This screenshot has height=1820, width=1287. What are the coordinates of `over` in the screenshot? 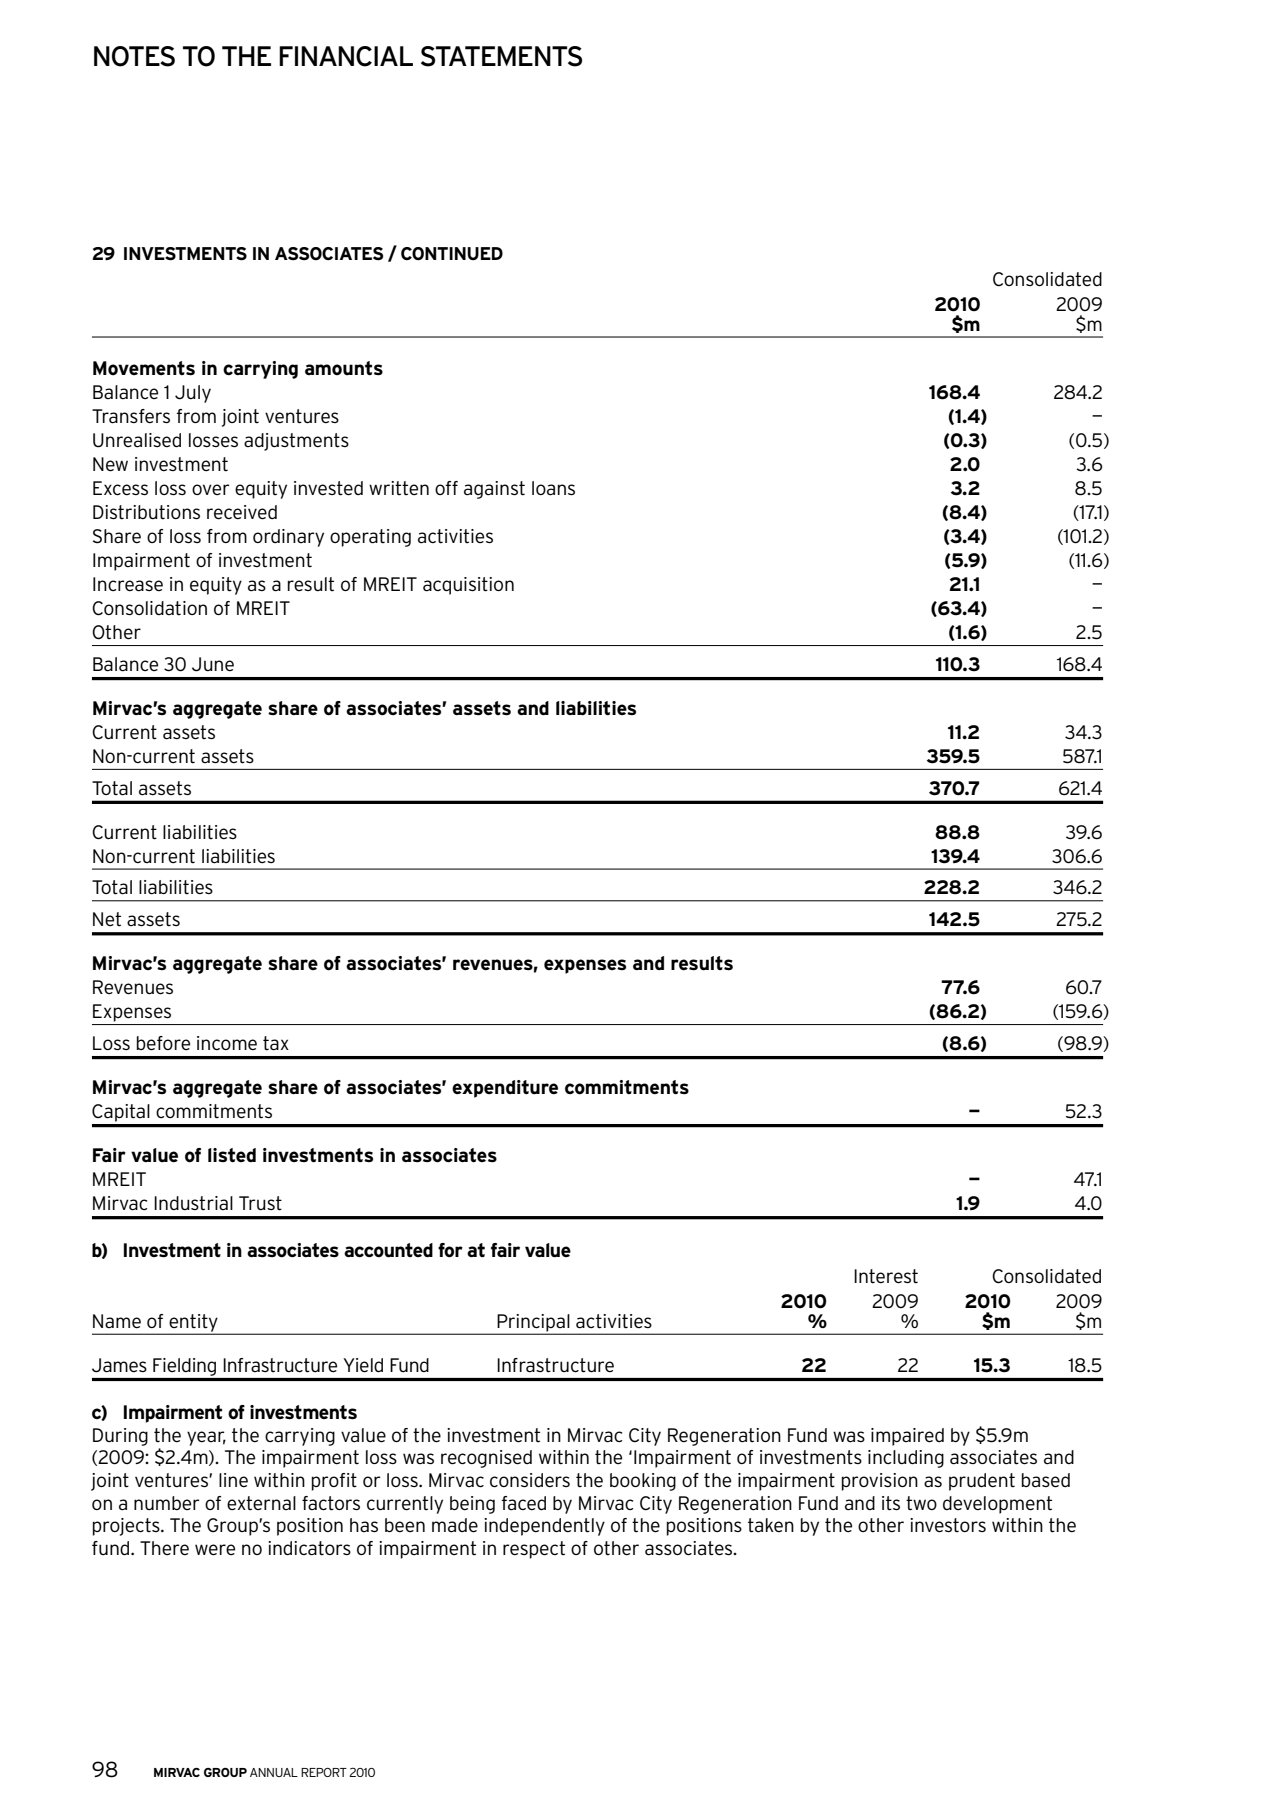 It's located at (210, 489).
